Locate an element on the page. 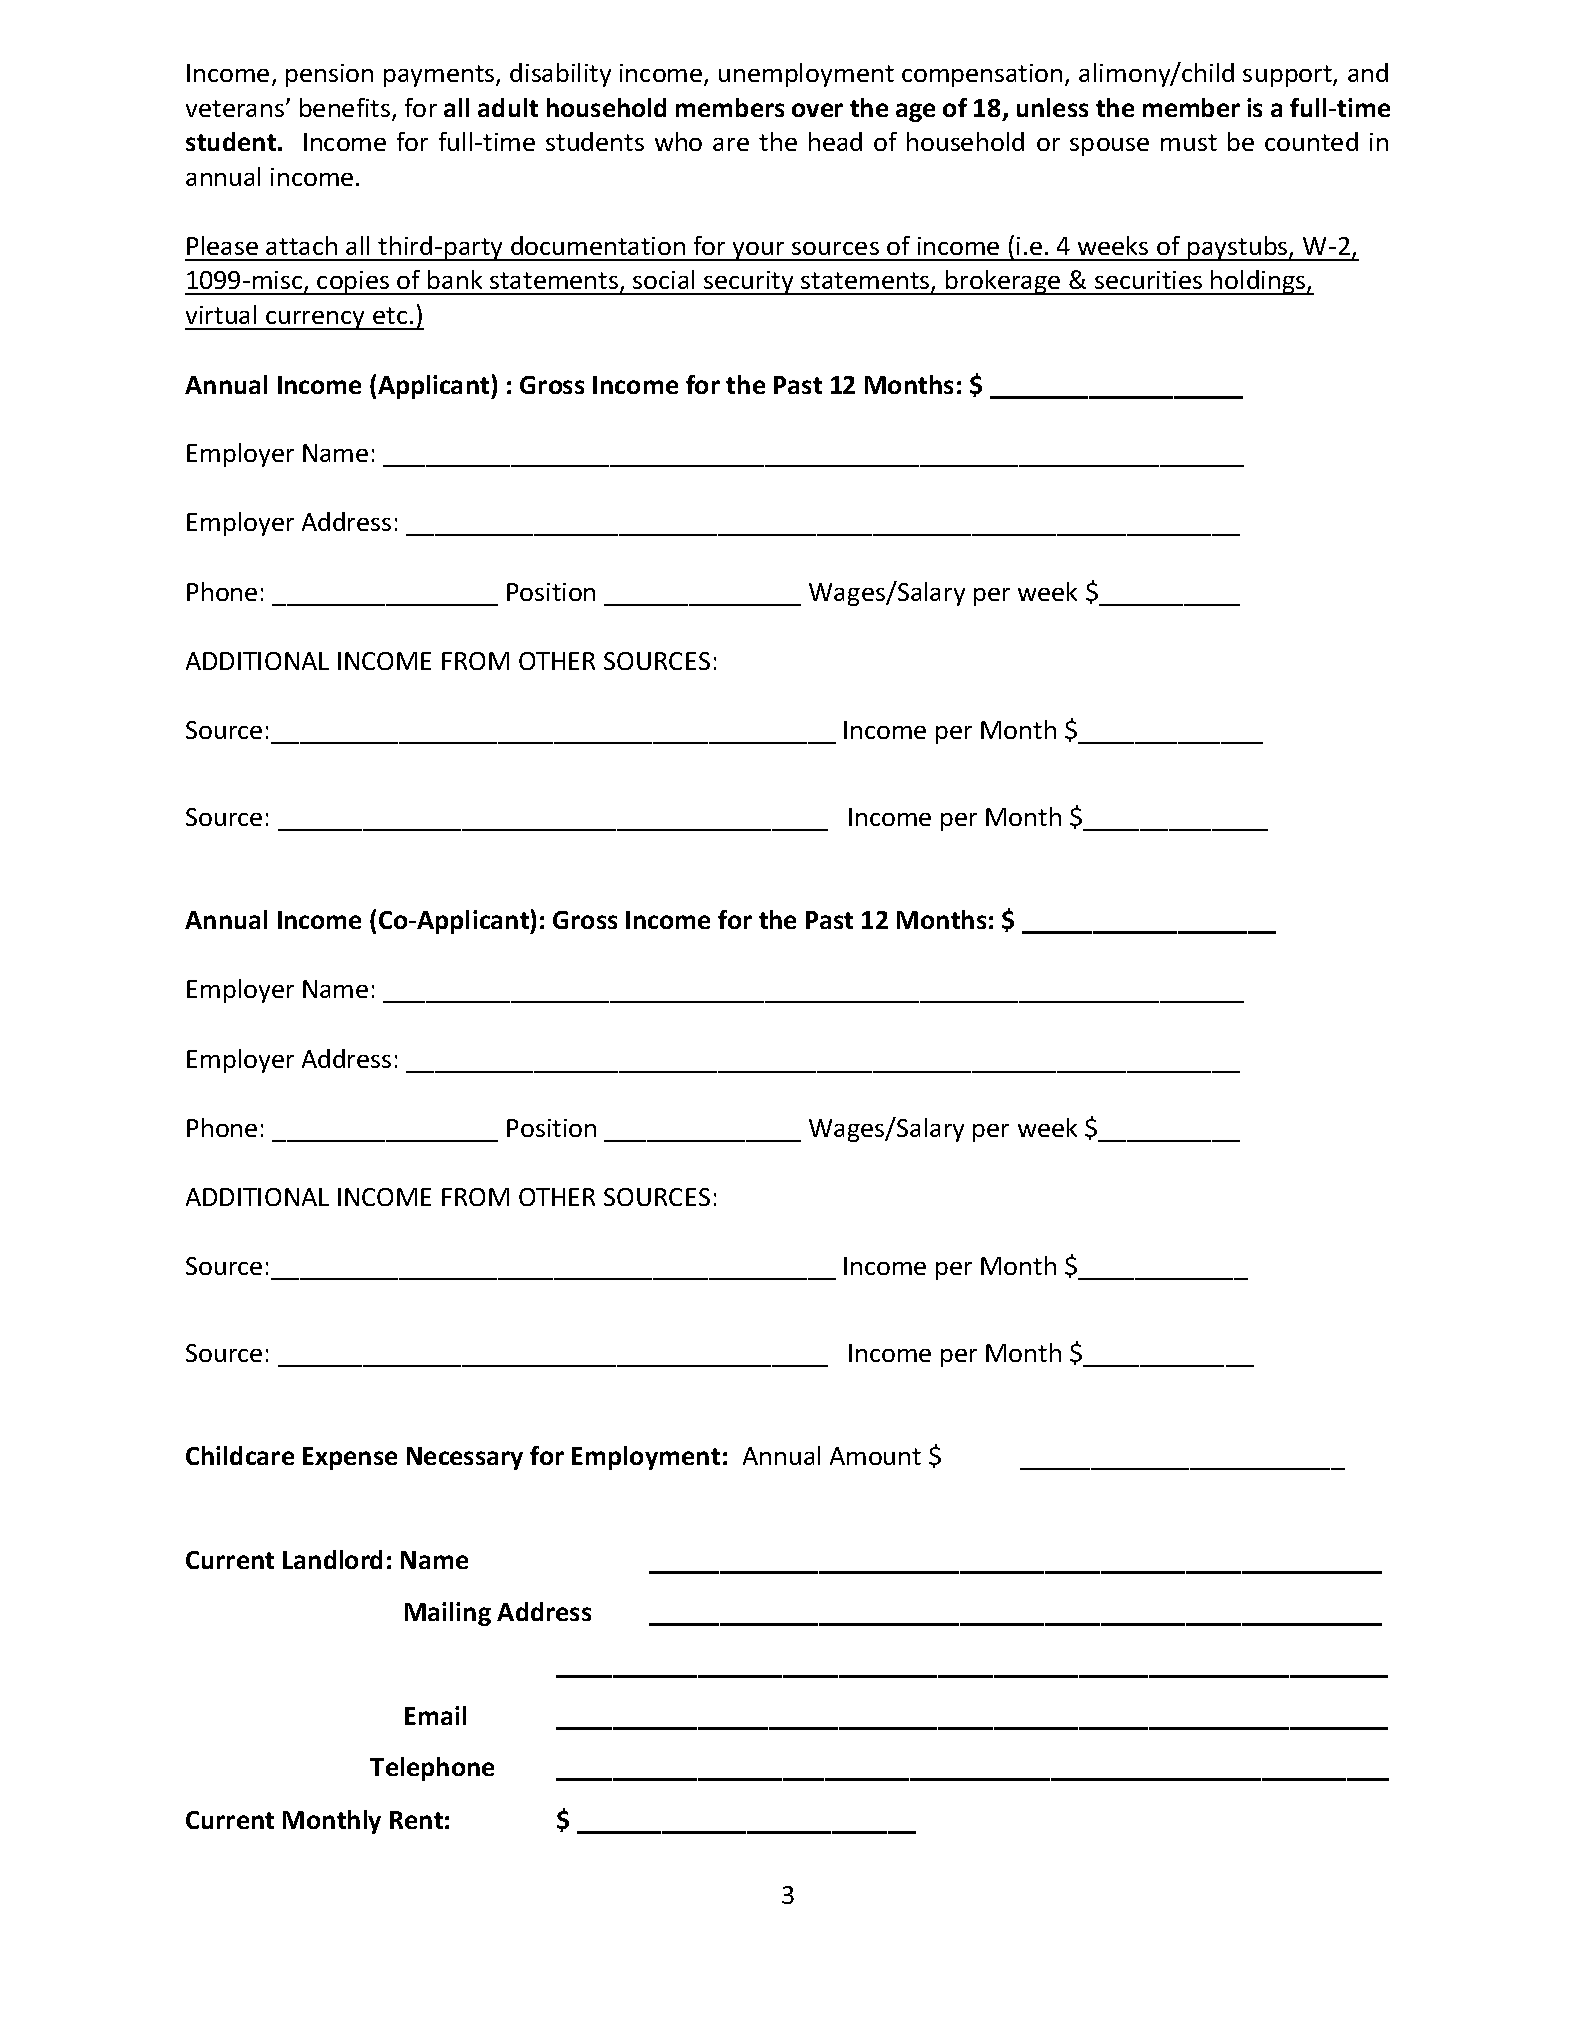 The image size is (1576, 2039). Amount is located at coordinates (875, 1456).
